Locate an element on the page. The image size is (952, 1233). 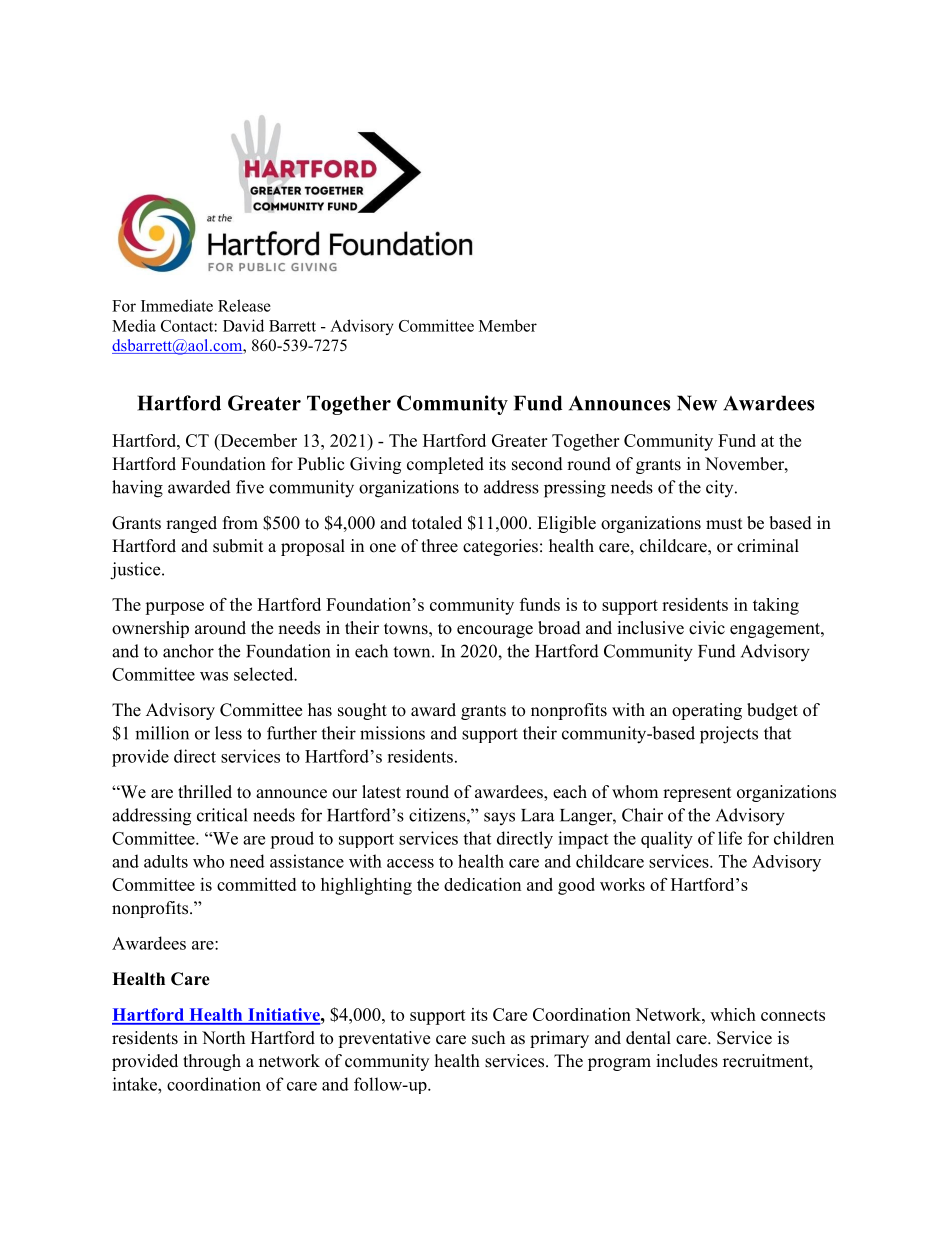
encourage is located at coordinates (495, 631).
